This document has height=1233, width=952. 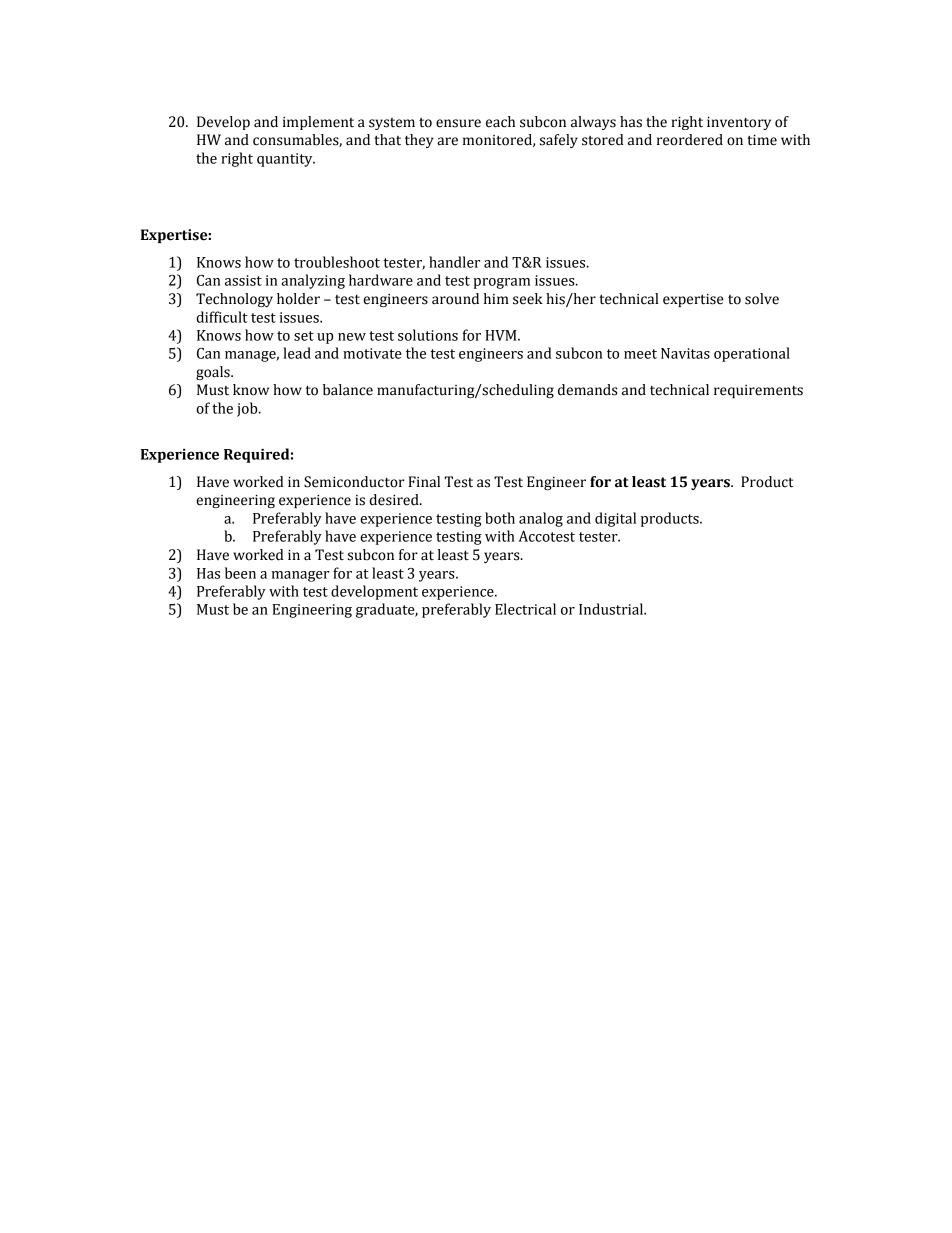 I want to click on demands, so click(x=587, y=390).
